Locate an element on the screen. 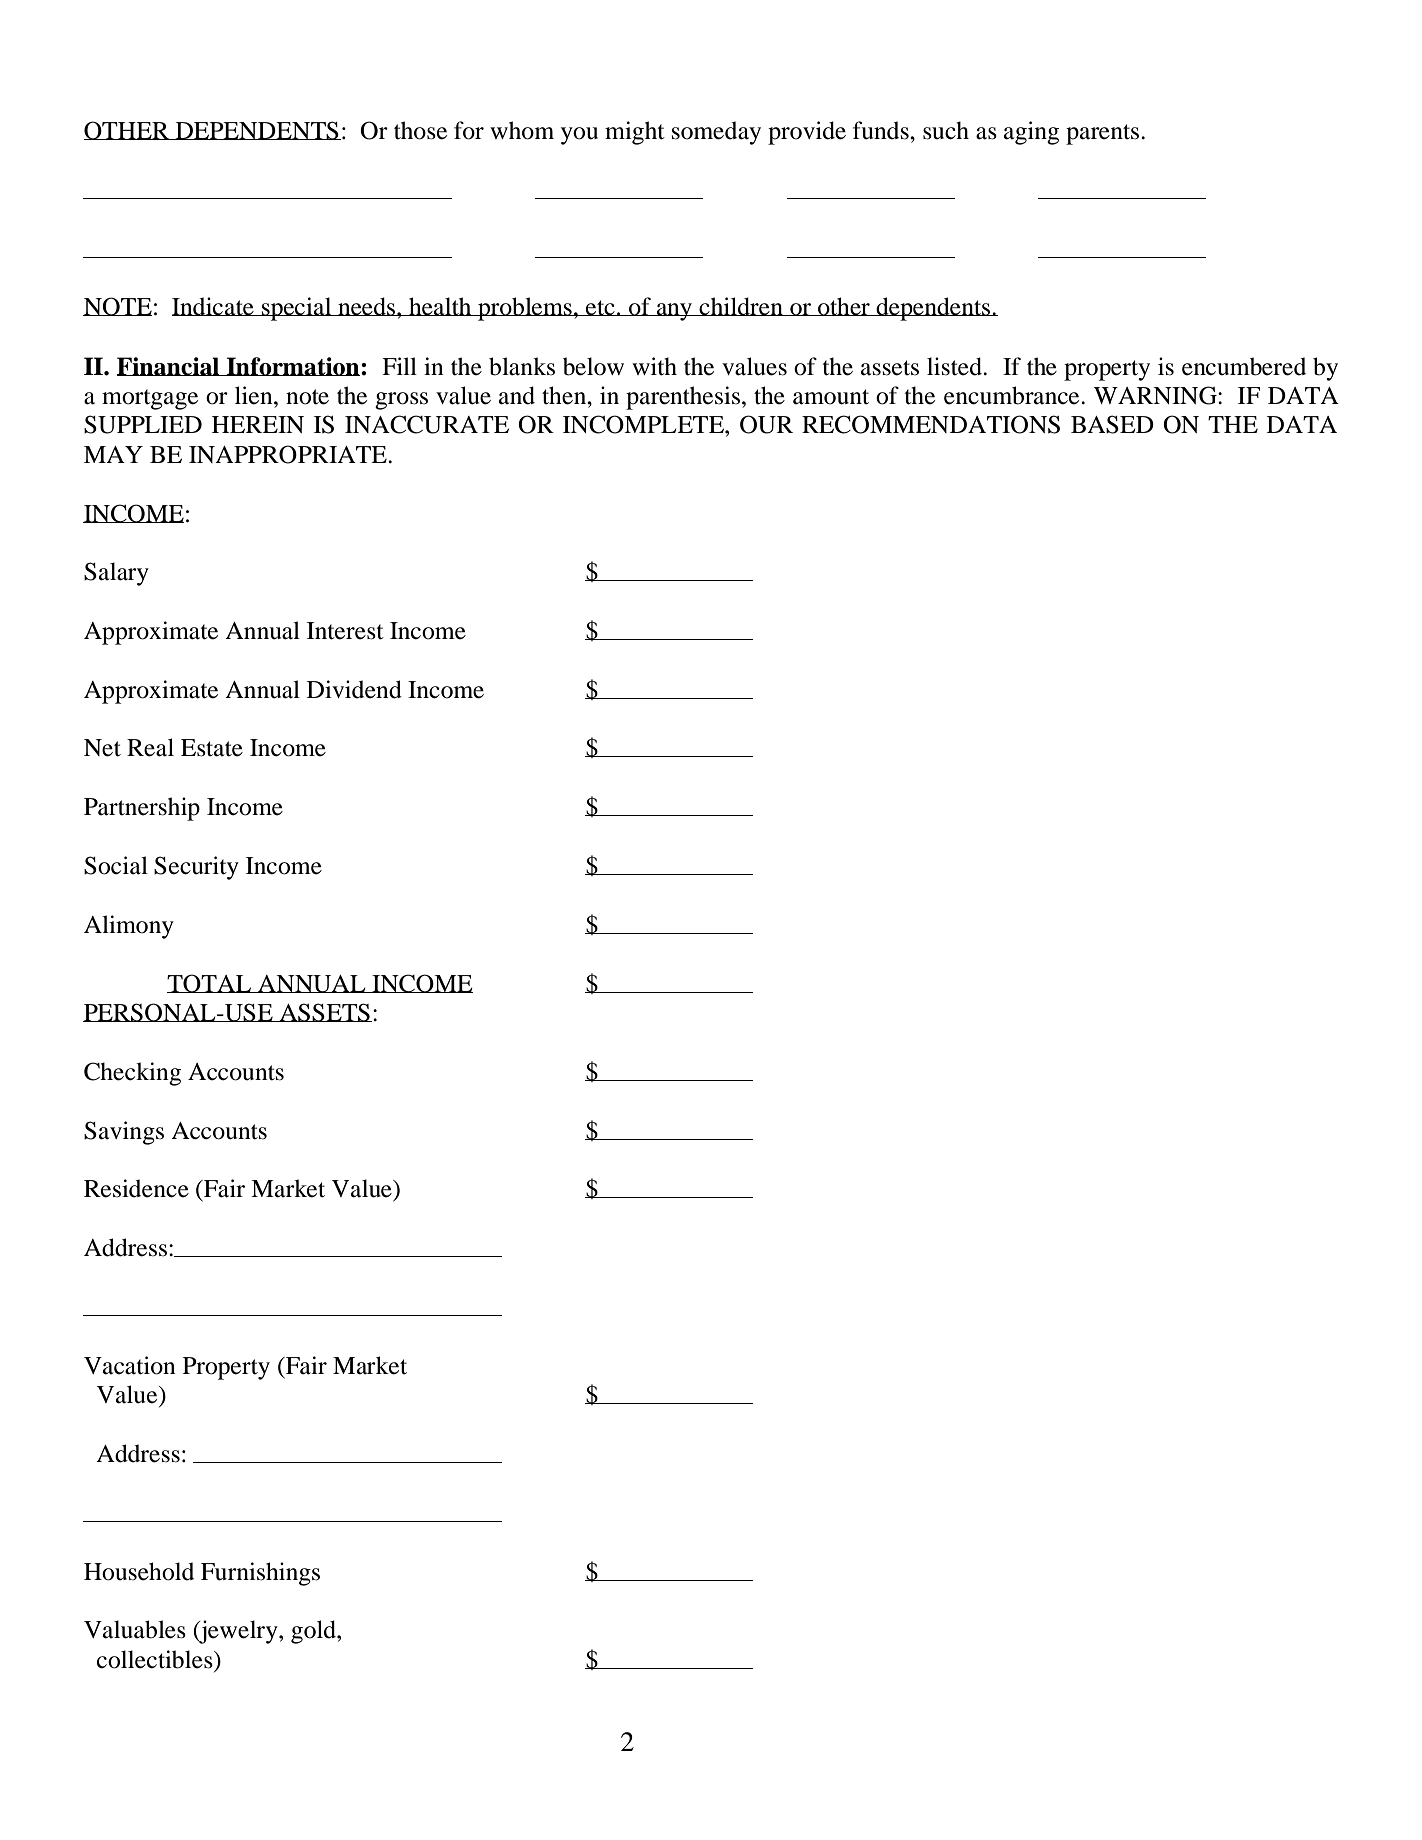 Image resolution: width=1422 pixels, height=1840 pixels. Savings is located at coordinates (124, 1133).
